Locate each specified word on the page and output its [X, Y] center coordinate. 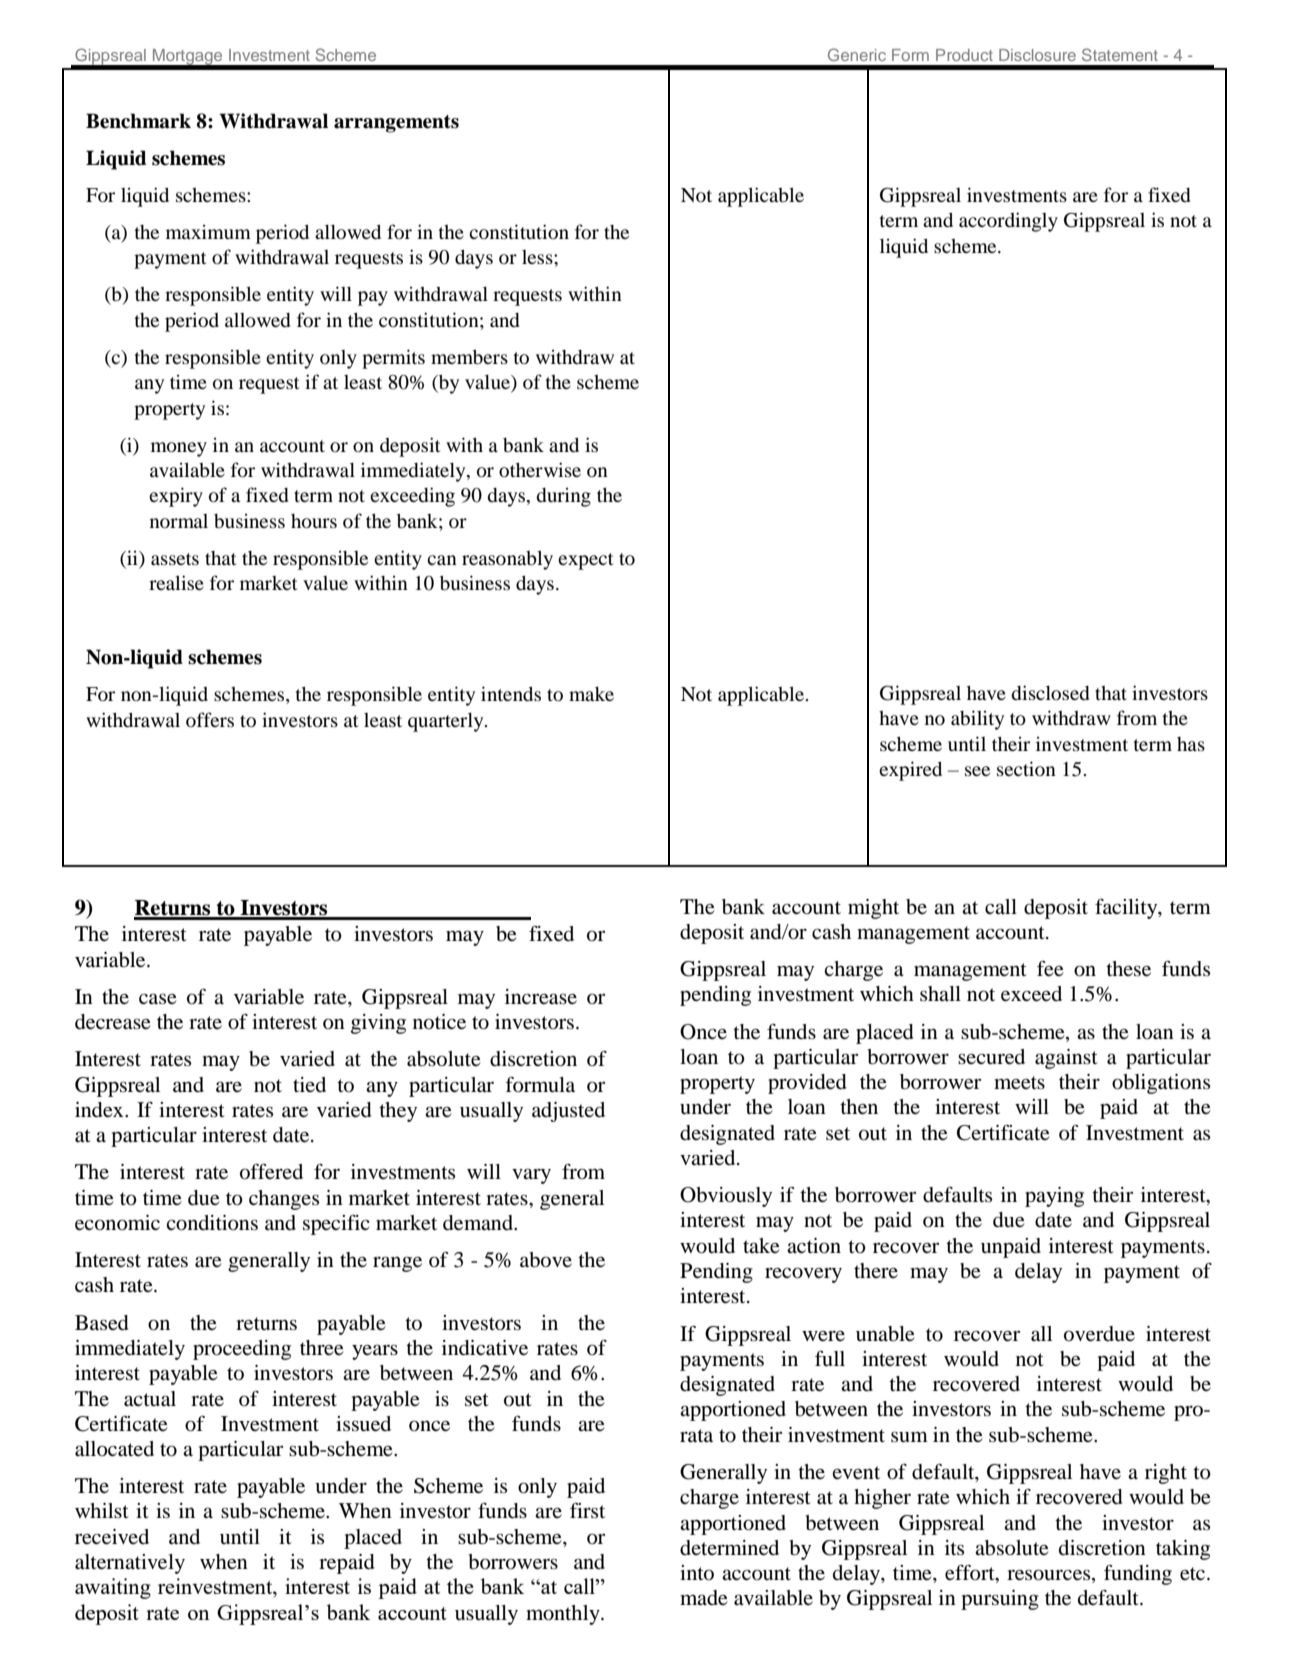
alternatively [130, 1564]
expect [586, 561]
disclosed [1050, 692]
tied [309, 1084]
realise [176, 582]
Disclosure [1037, 55]
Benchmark [138, 121]
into [697, 1573]
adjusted [568, 1112]
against [1066, 1059]
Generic [857, 54]
